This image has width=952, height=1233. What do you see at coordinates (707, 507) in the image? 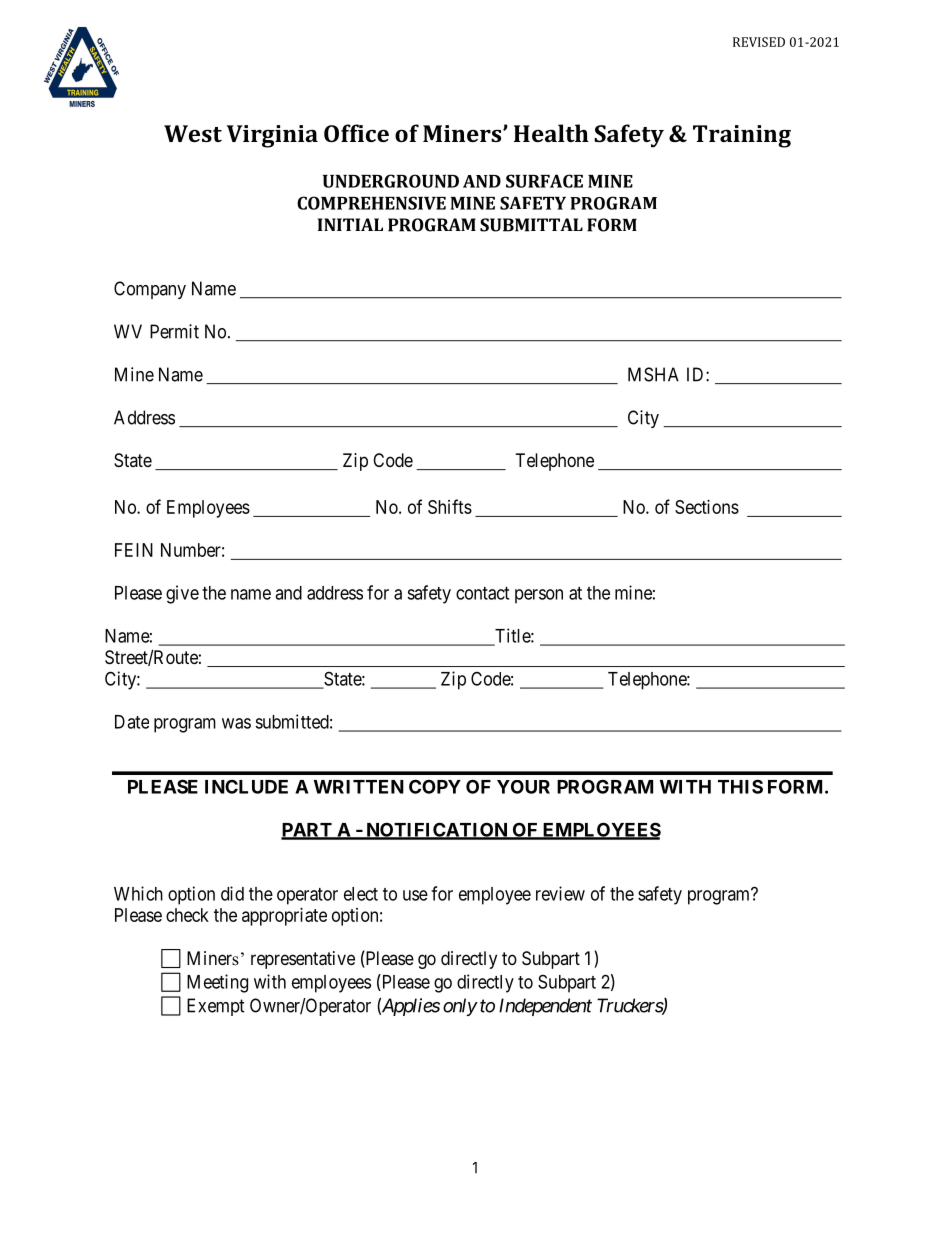
I see `Sections` at bounding box center [707, 507].
